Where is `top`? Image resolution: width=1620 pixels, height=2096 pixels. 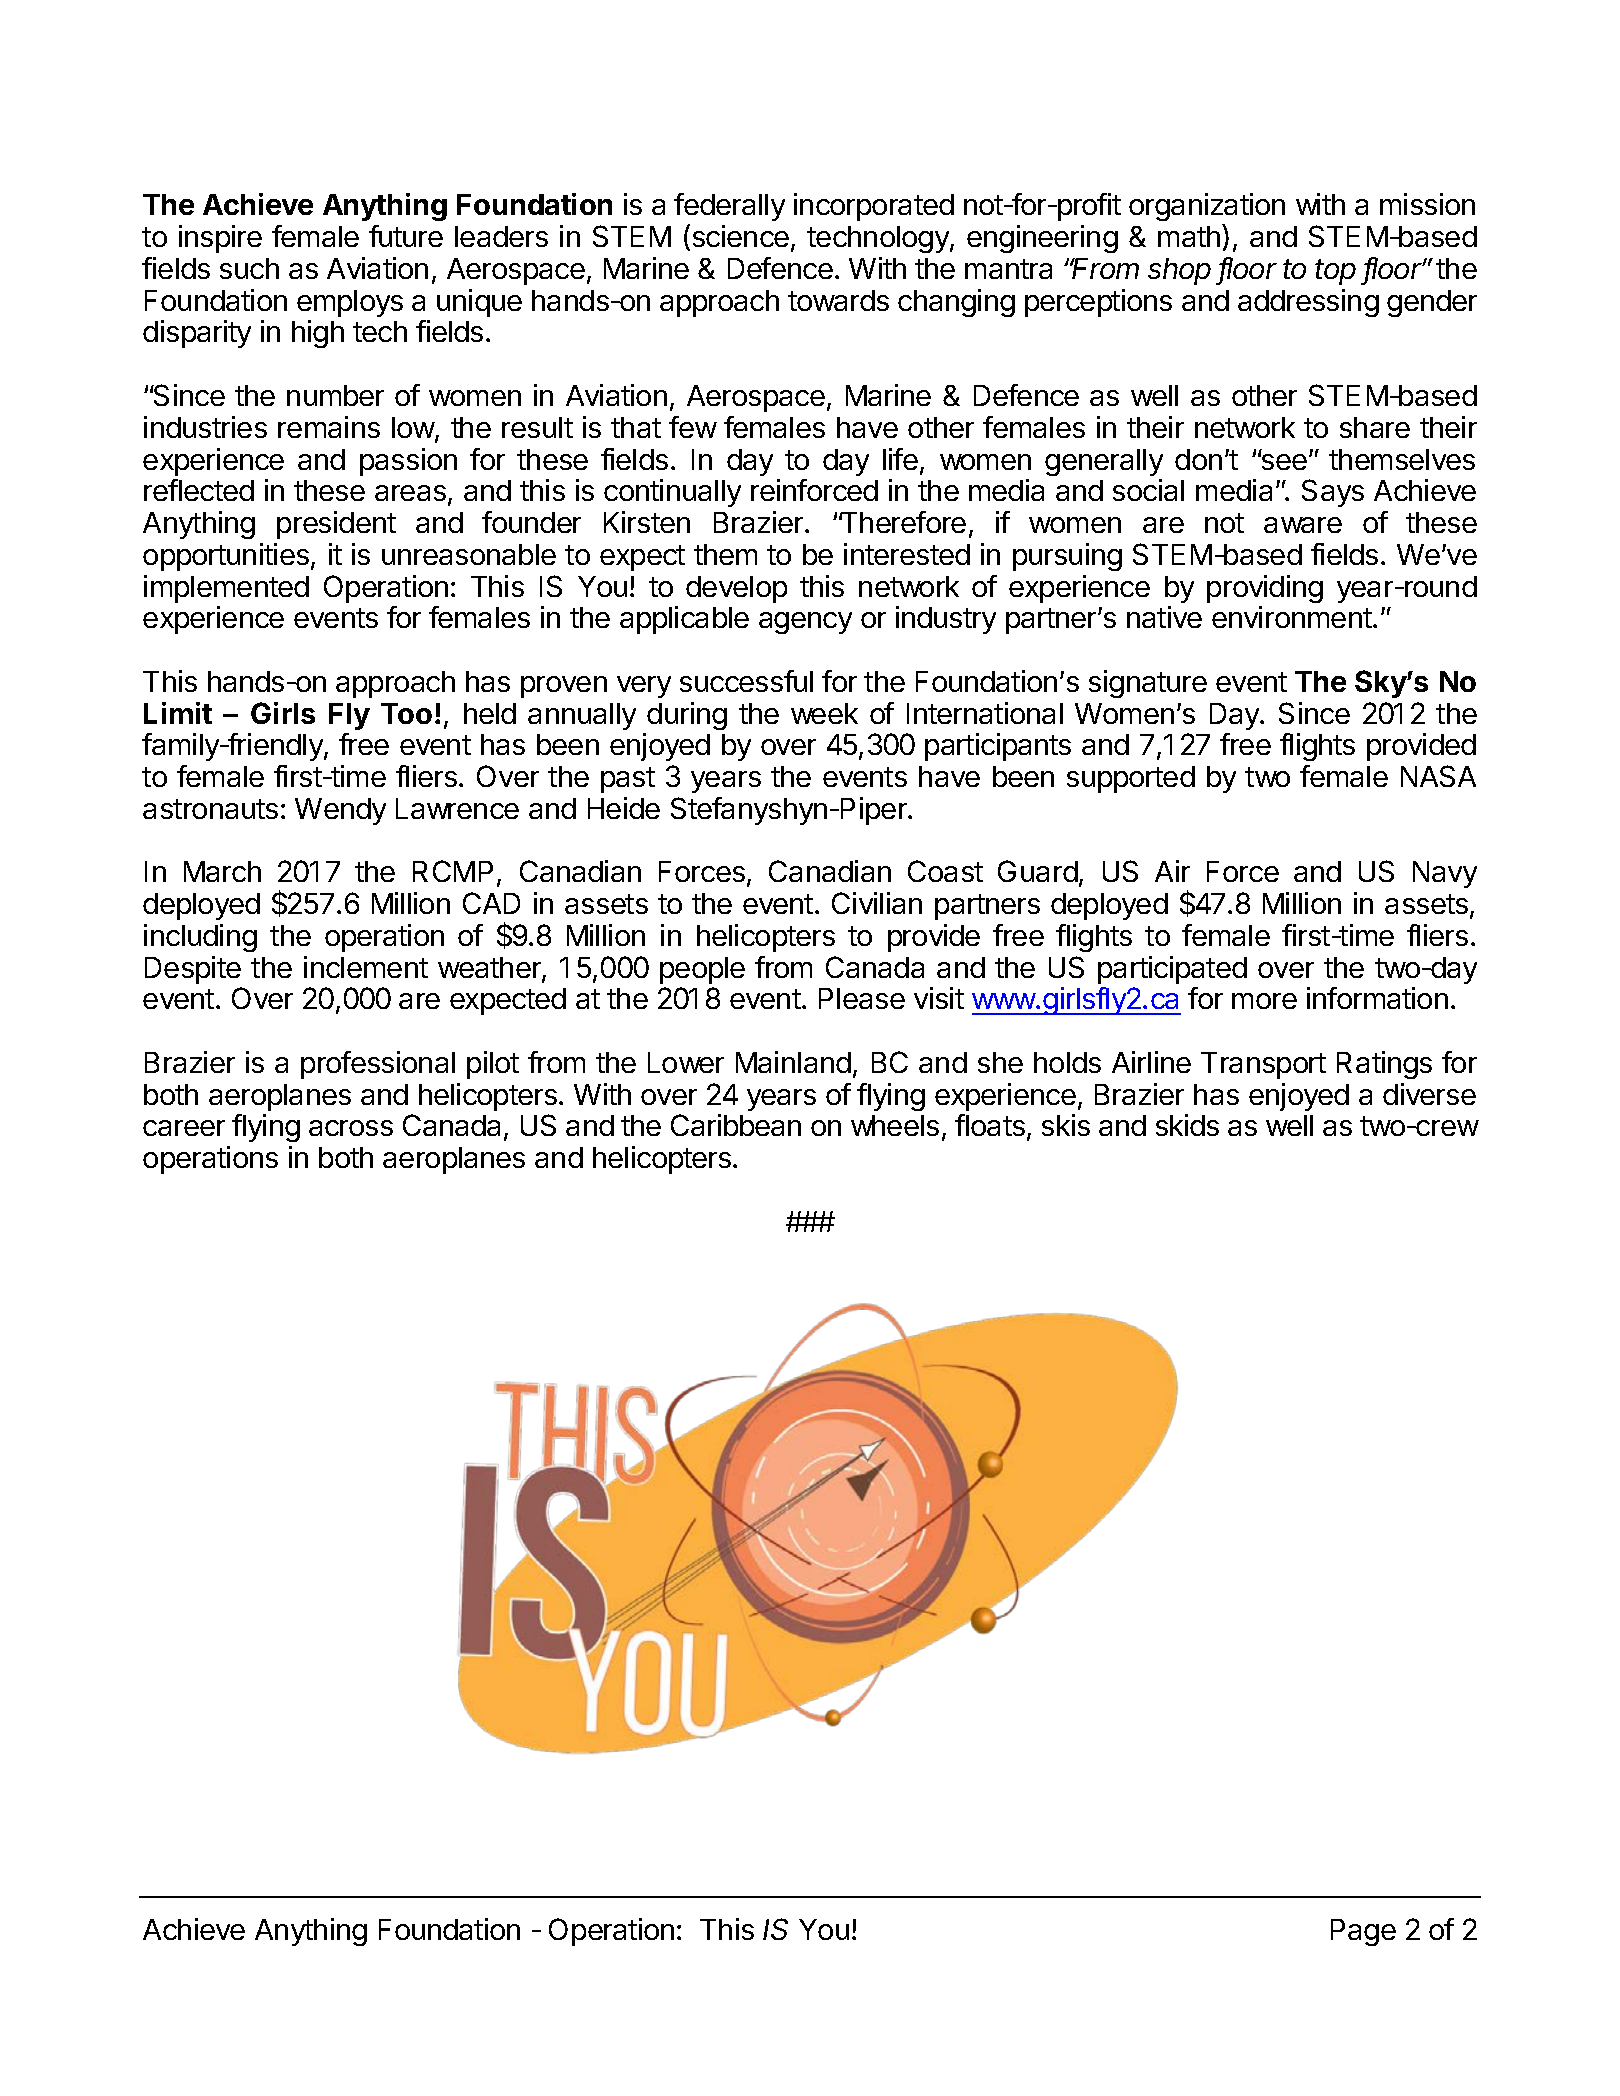
top is located at coordinates (1335, 272).
